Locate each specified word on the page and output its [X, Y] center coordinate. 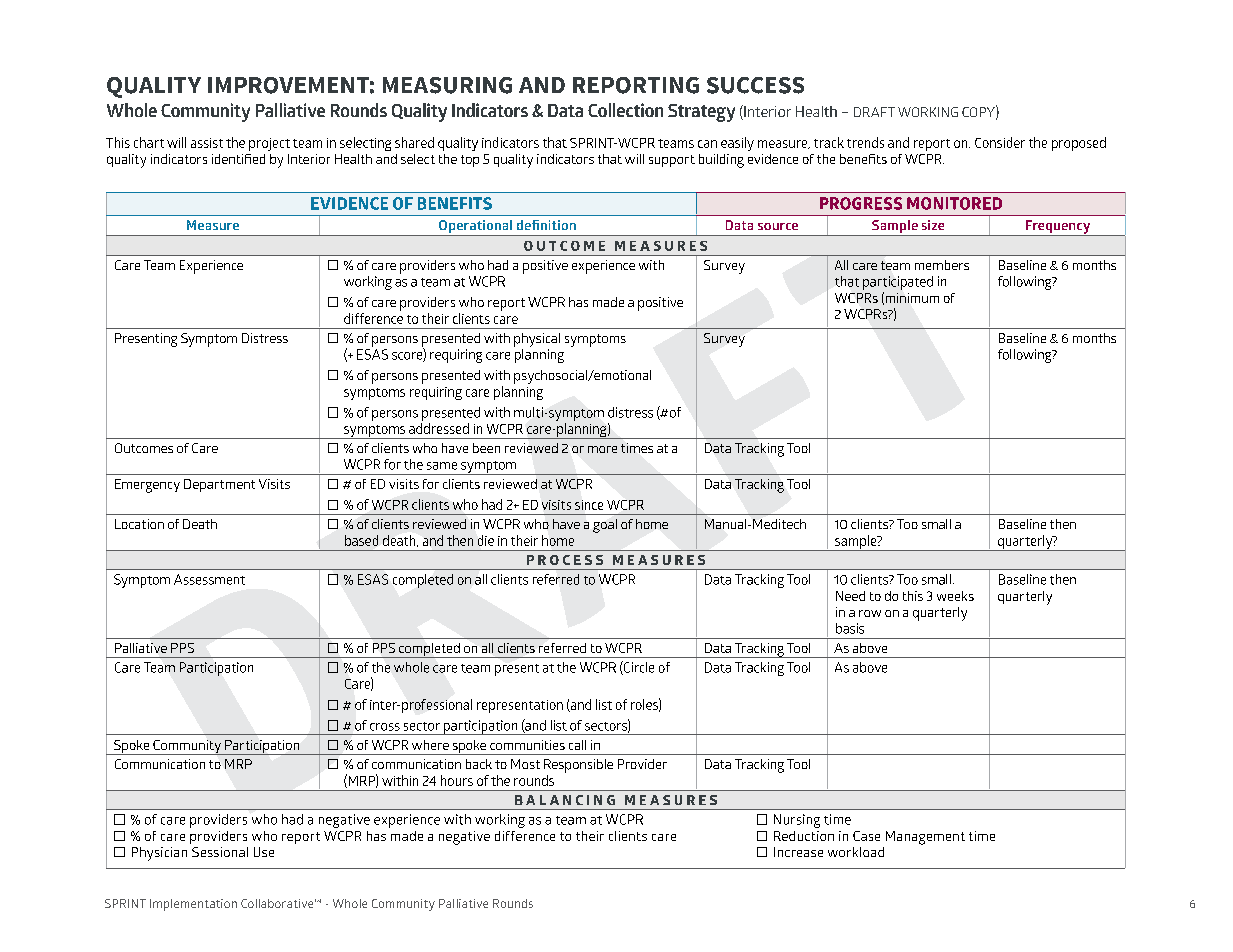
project [269, 144]
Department [219, 485]
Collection [625, 110]
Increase [798, 852]
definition [546, 225]
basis [850, 628]
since [589, 505]
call [577, 745]
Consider [1000, 142]
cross [385, 727]
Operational [475, 228]
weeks [955, 596]
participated [898, 283]
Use [264, 852]
